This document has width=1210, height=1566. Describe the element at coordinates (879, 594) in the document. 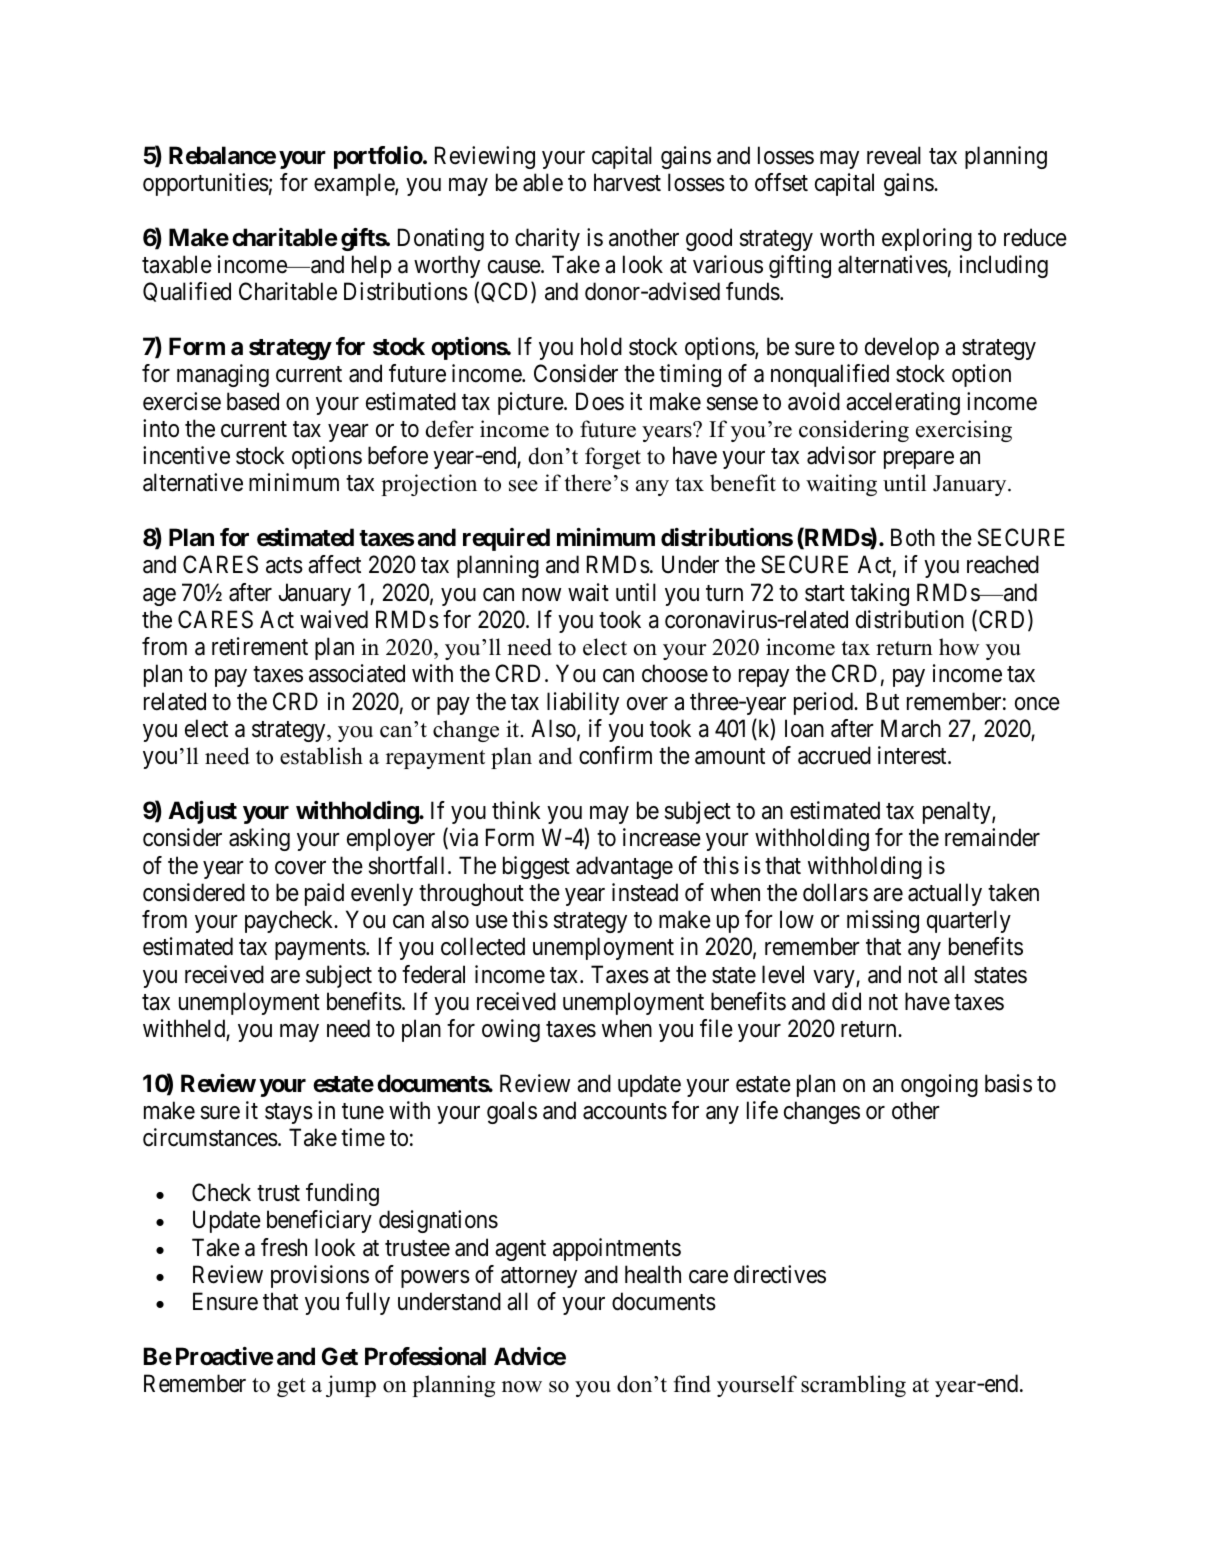

I see `taking` at that location.
